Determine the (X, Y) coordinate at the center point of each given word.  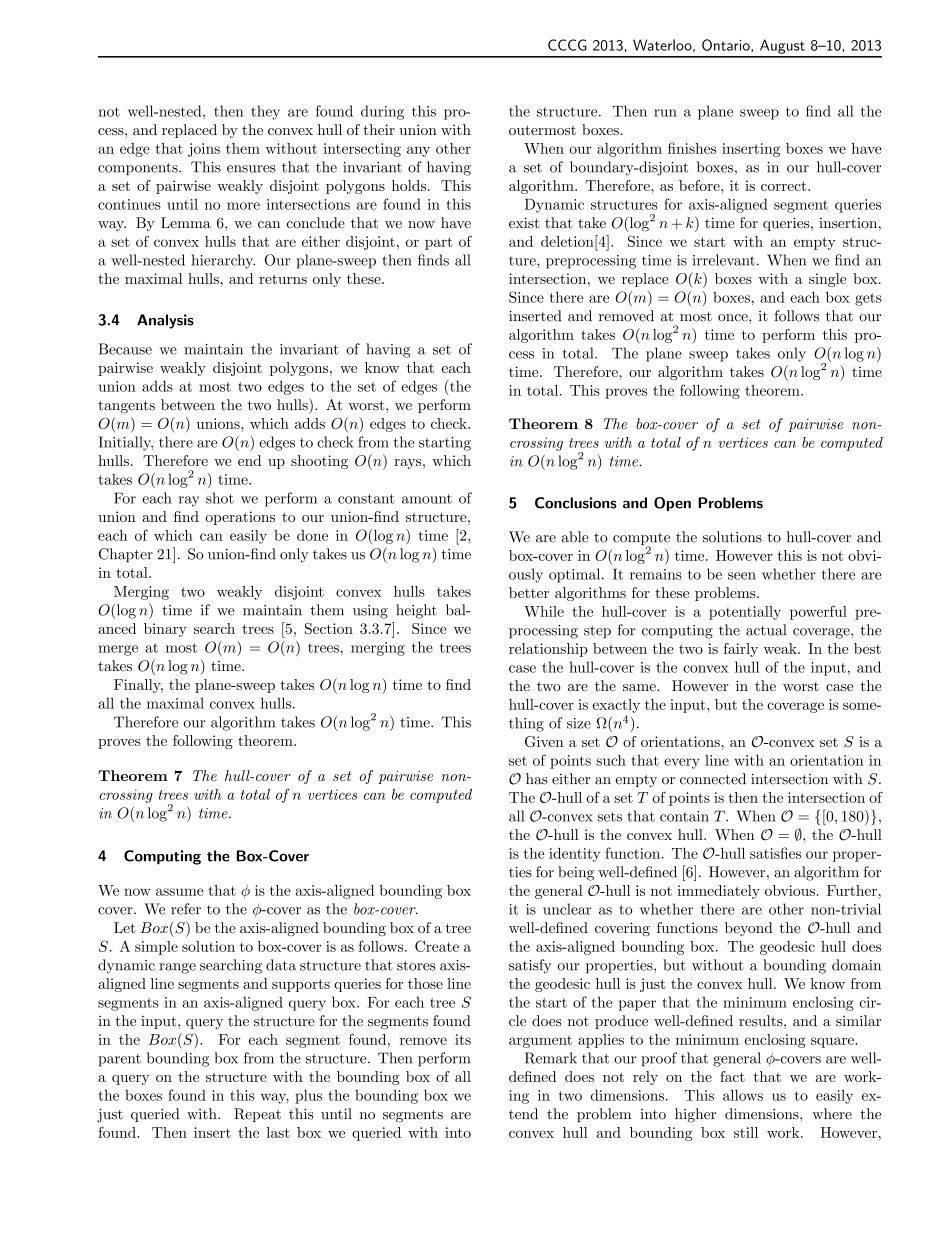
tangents (126, 407)
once (734, 318)
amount (427, 499)
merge (118, 650)
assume (180, 892)
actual (766, 630)
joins (204, 150)
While (544, 611)
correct (785, 186)
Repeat (257, 1115)
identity (574, 855)
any (418, 151)
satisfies (775, 853)
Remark (551, 1058)
